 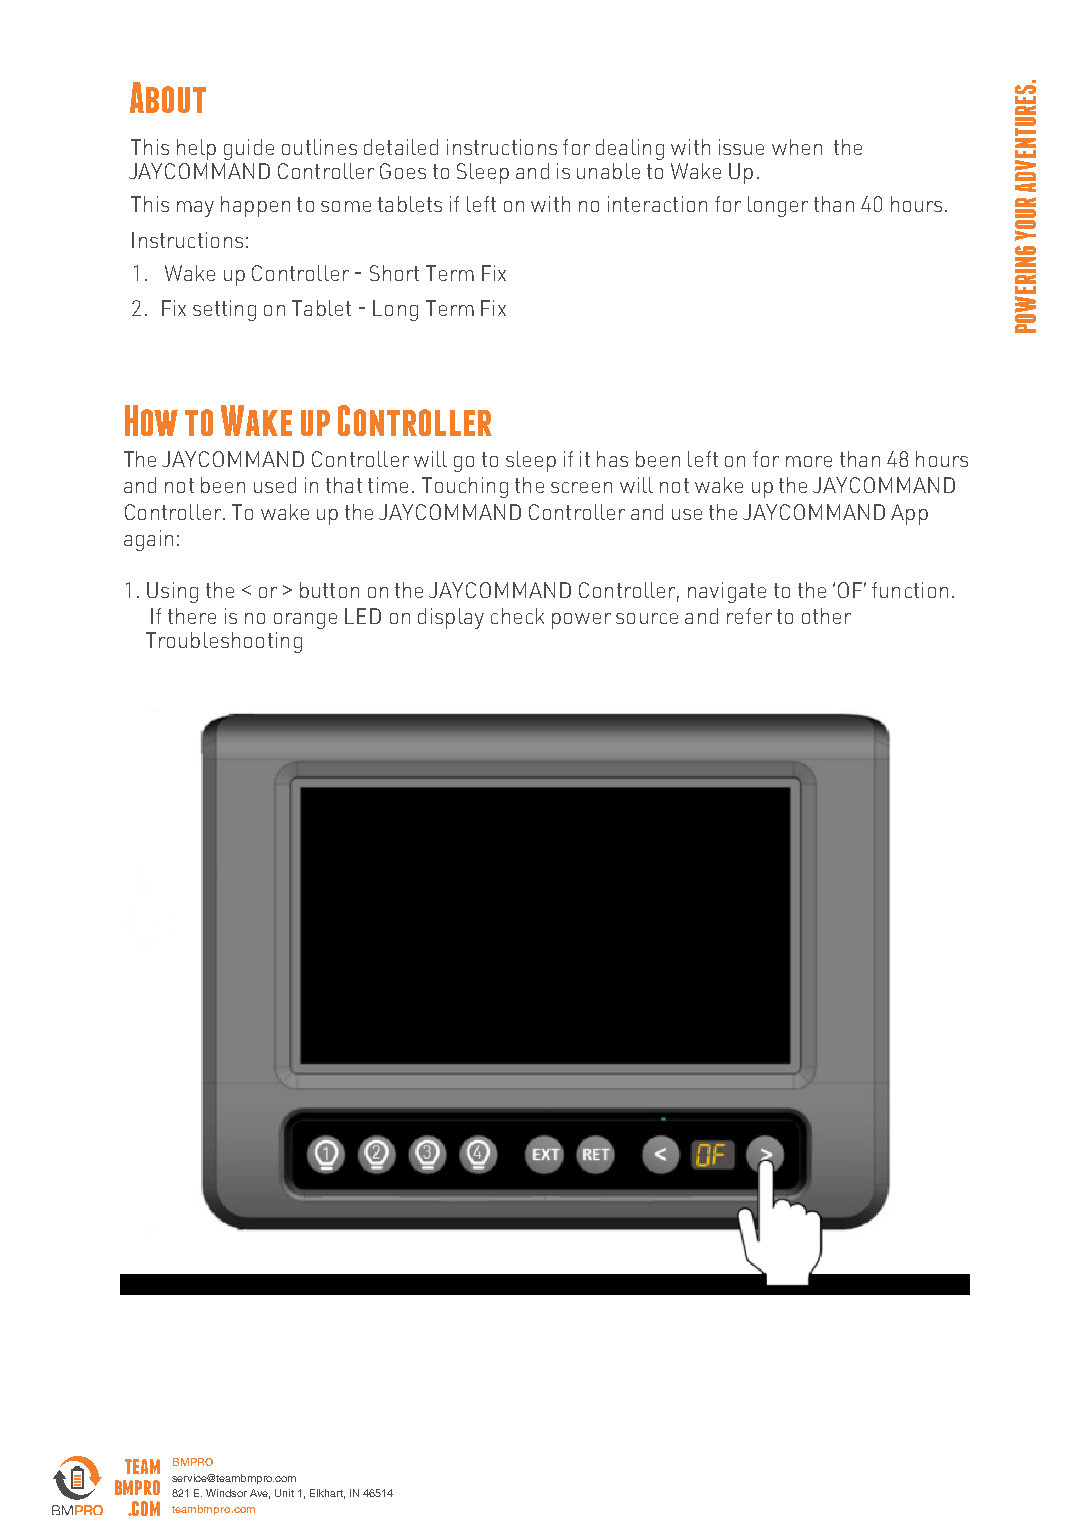 I want to click on more, so click(x=809, y=461).
